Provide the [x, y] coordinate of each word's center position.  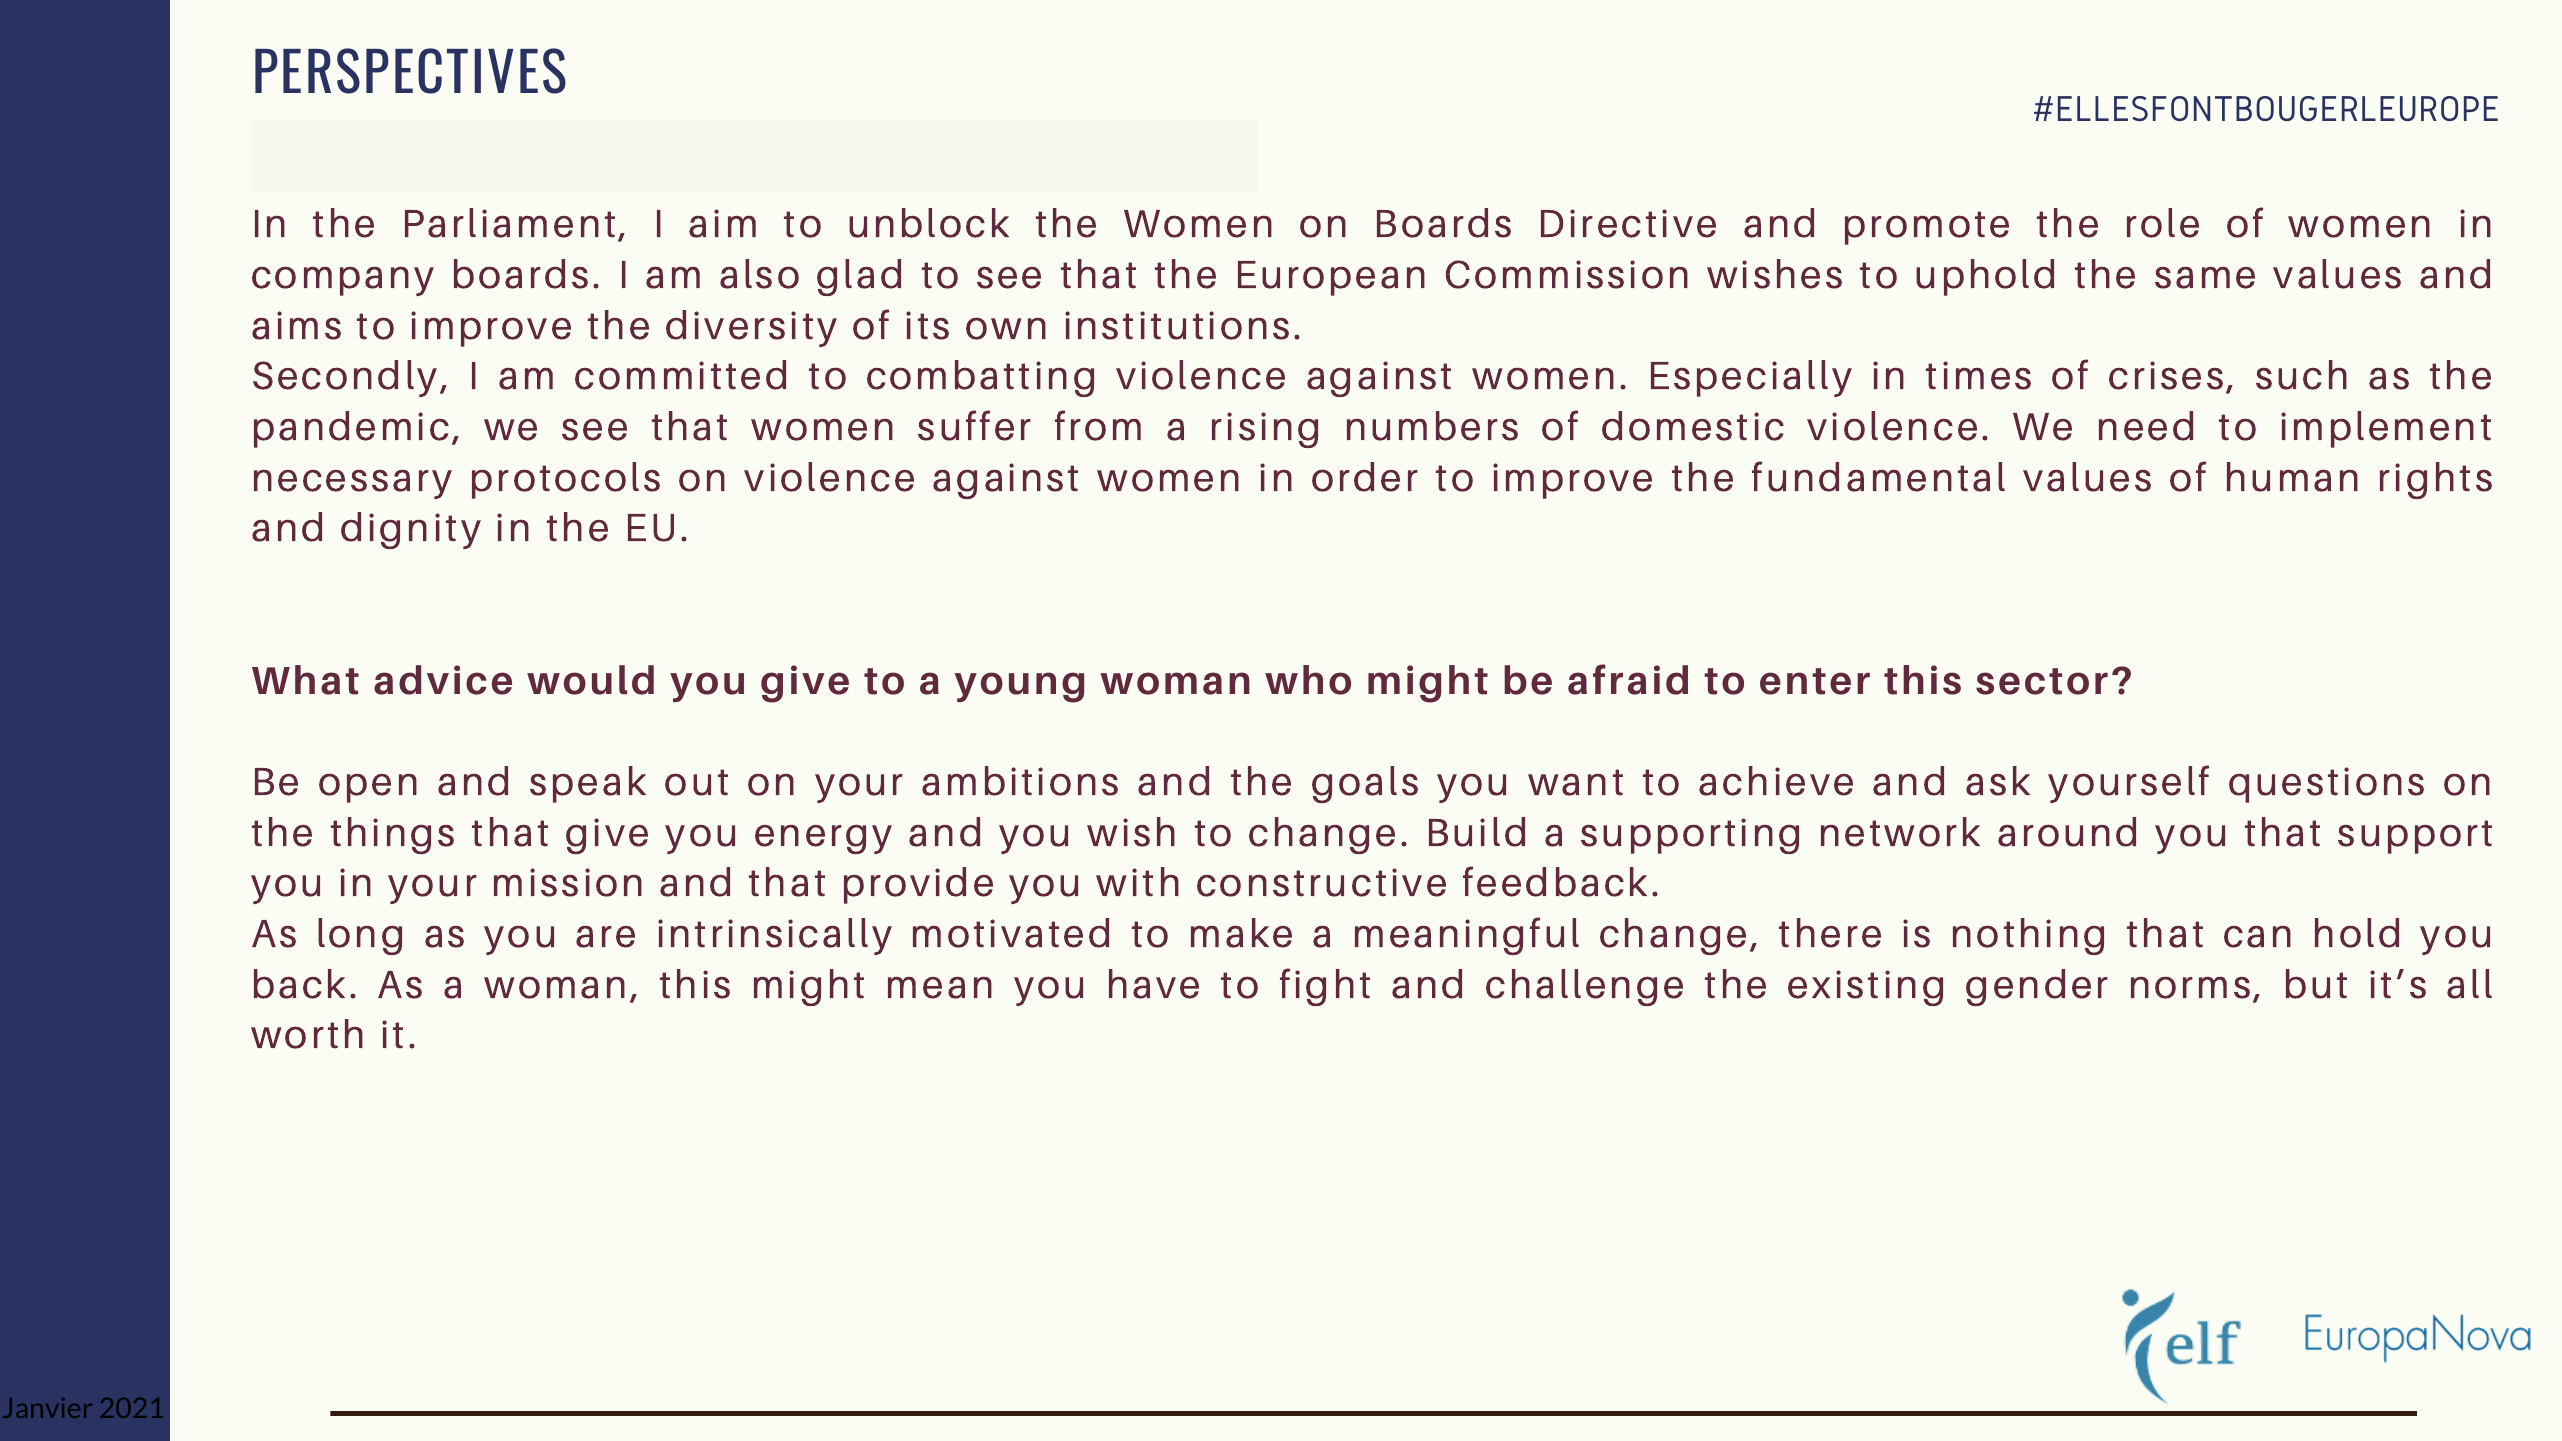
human [2292, 477]
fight [1325, 987]
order [1365, 477]
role [2163, 223]
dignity [411, 530]
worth [307, 1034]
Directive [1628, 223]
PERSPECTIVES [410, 71]
